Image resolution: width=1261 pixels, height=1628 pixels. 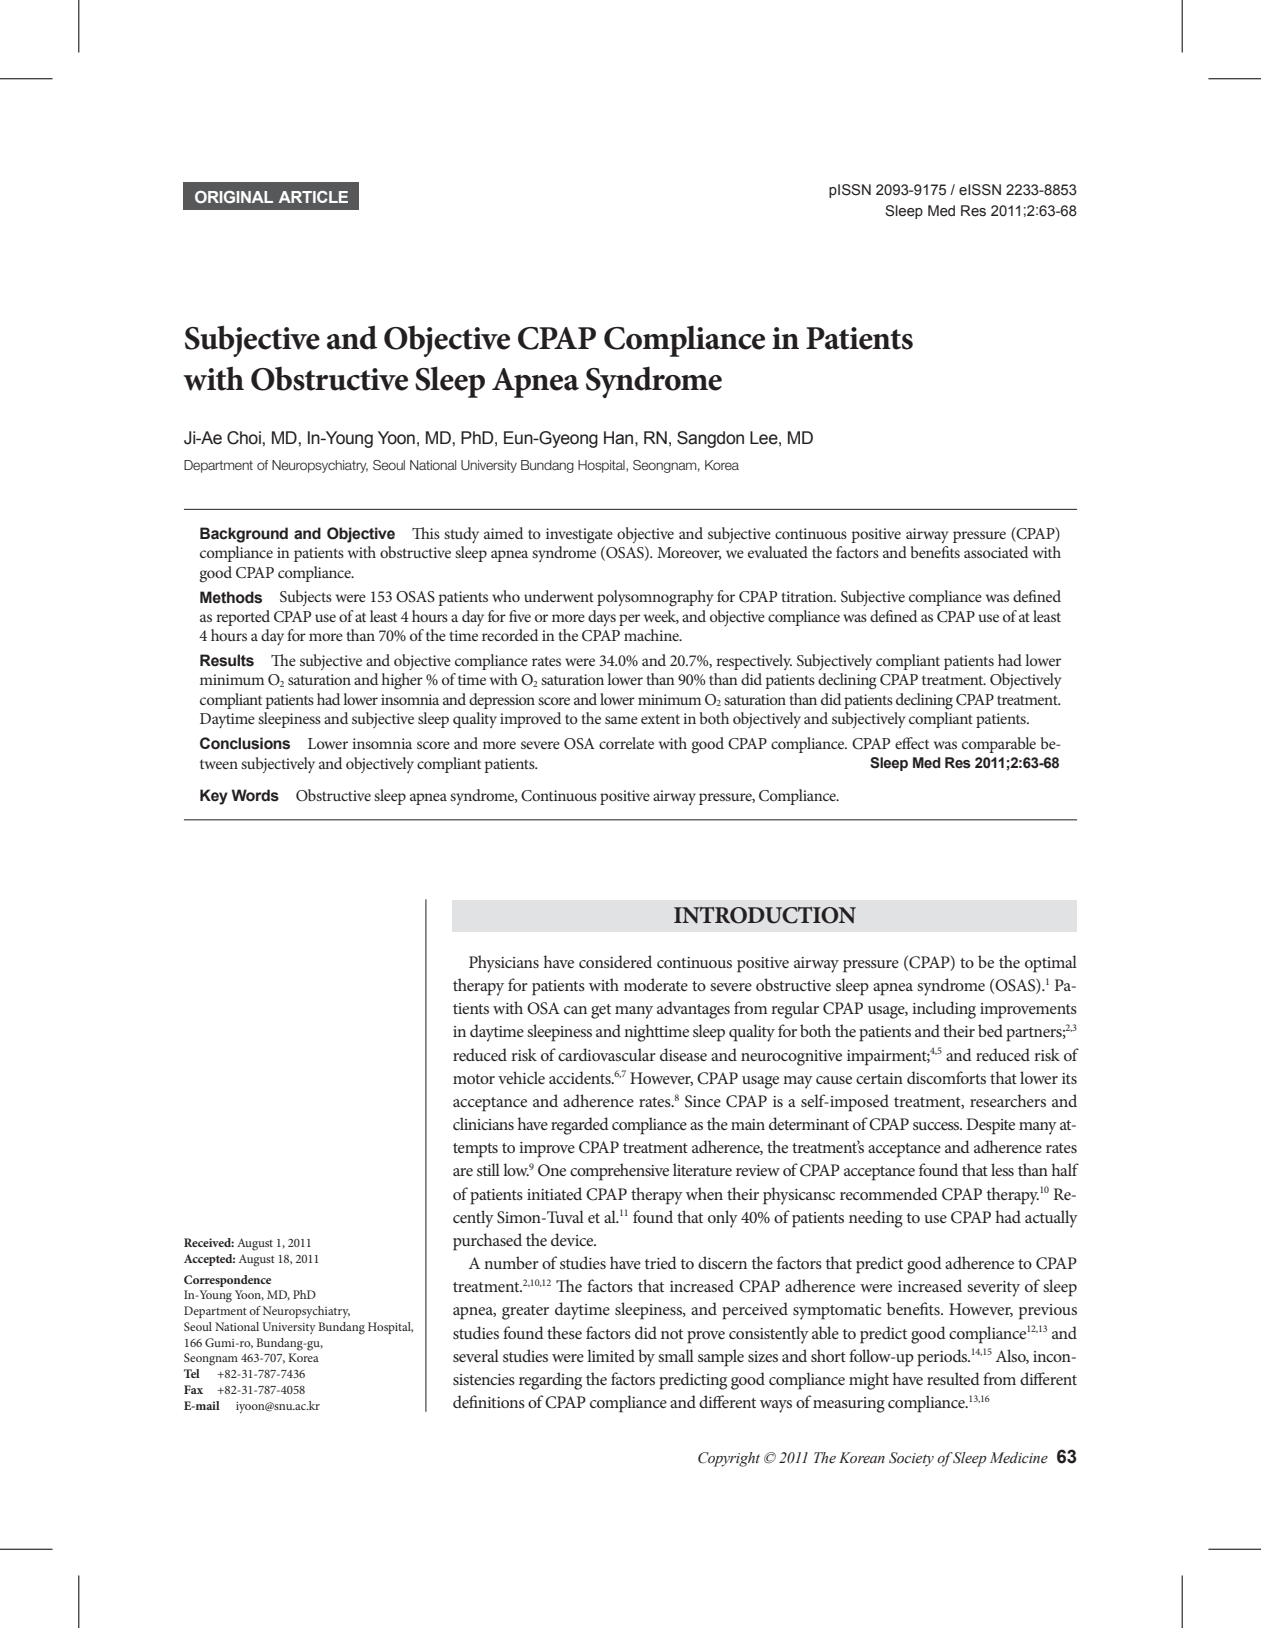 What do you see at coordinates (808, 596) in the page?
I see `titration` at bounding box center [808, 596].
